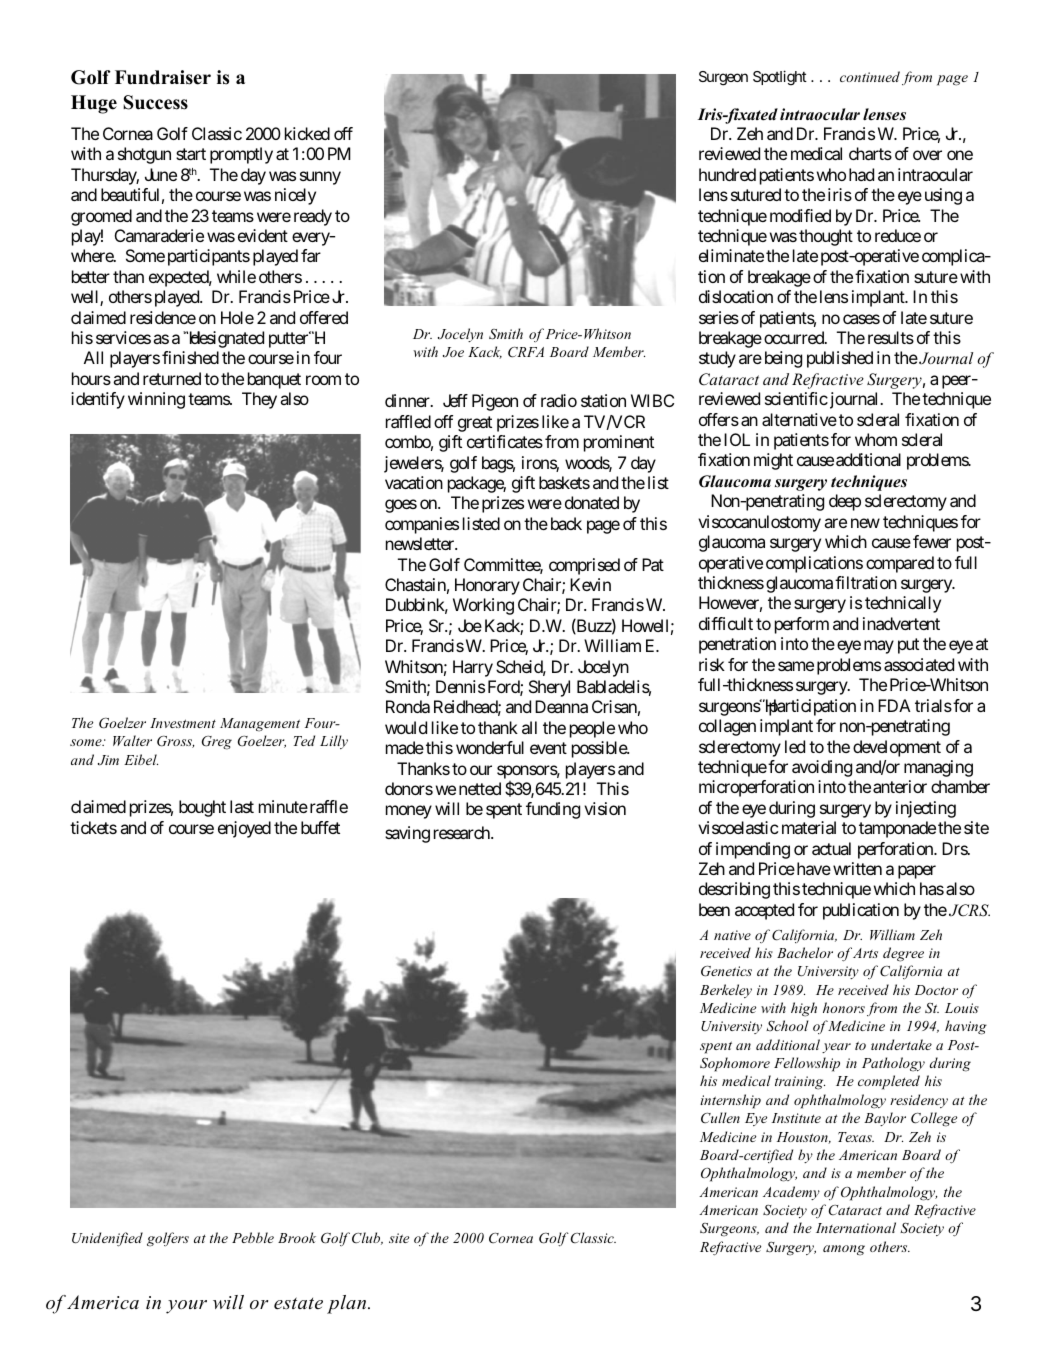 This image has height=1347, width=1041. What do you see at coordinates (836, 1048) in the image?
I see `year` at bounding box center [836, 1048].
